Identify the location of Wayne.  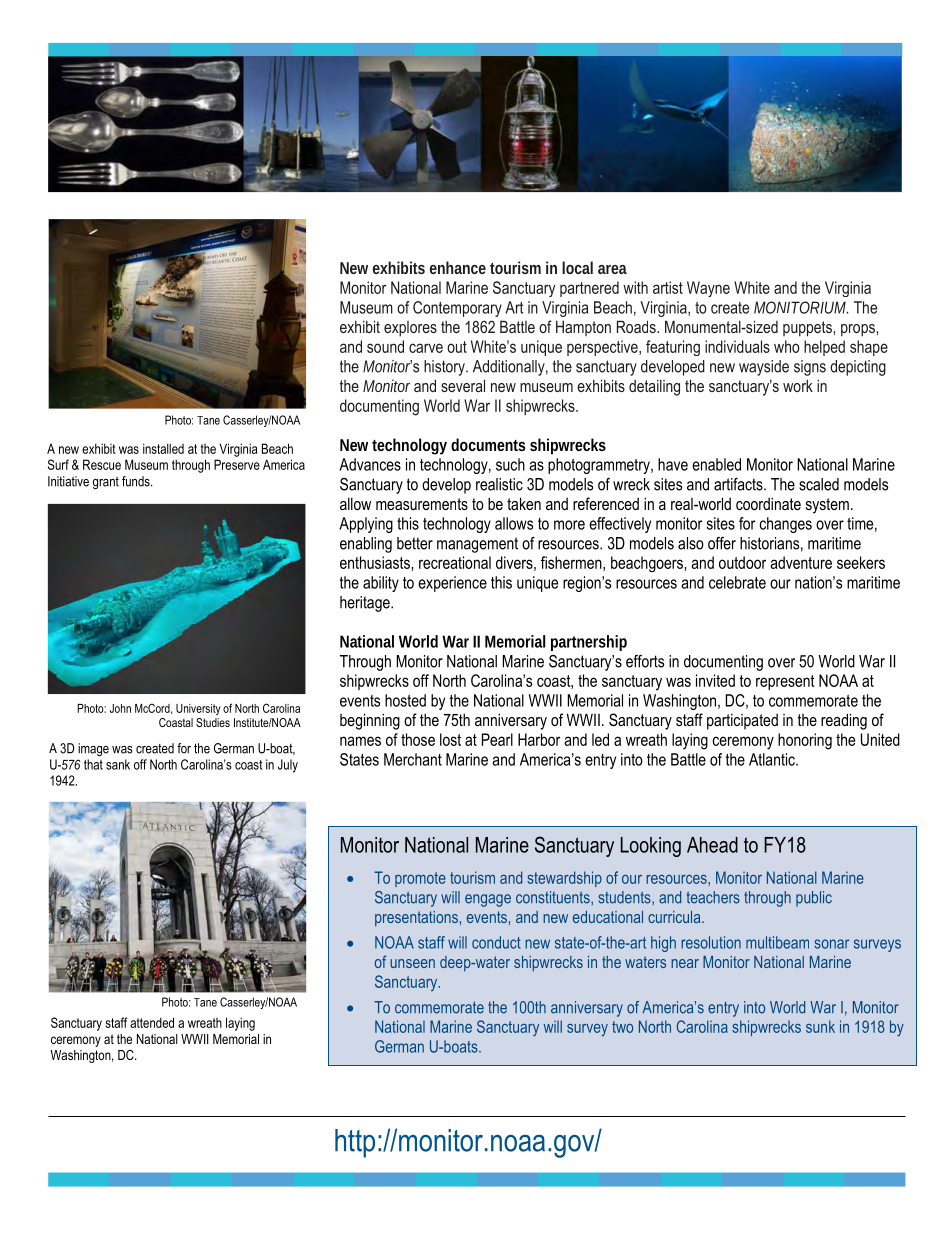
(708, 289).
